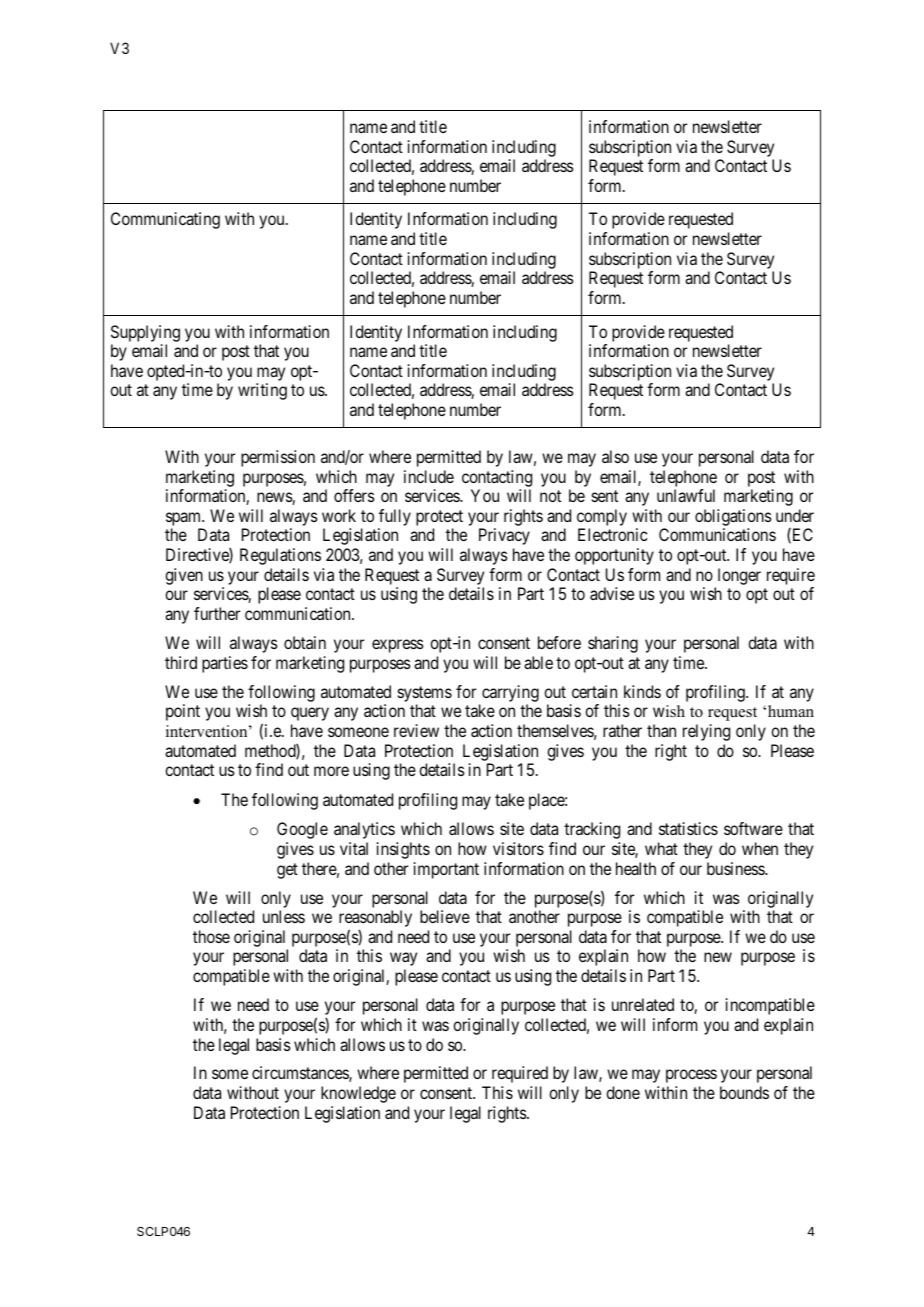 The height and width of the image is (1307, 924). Describe the element at coordinates (504, 536) in the image. I see `Privacy` at that location.
